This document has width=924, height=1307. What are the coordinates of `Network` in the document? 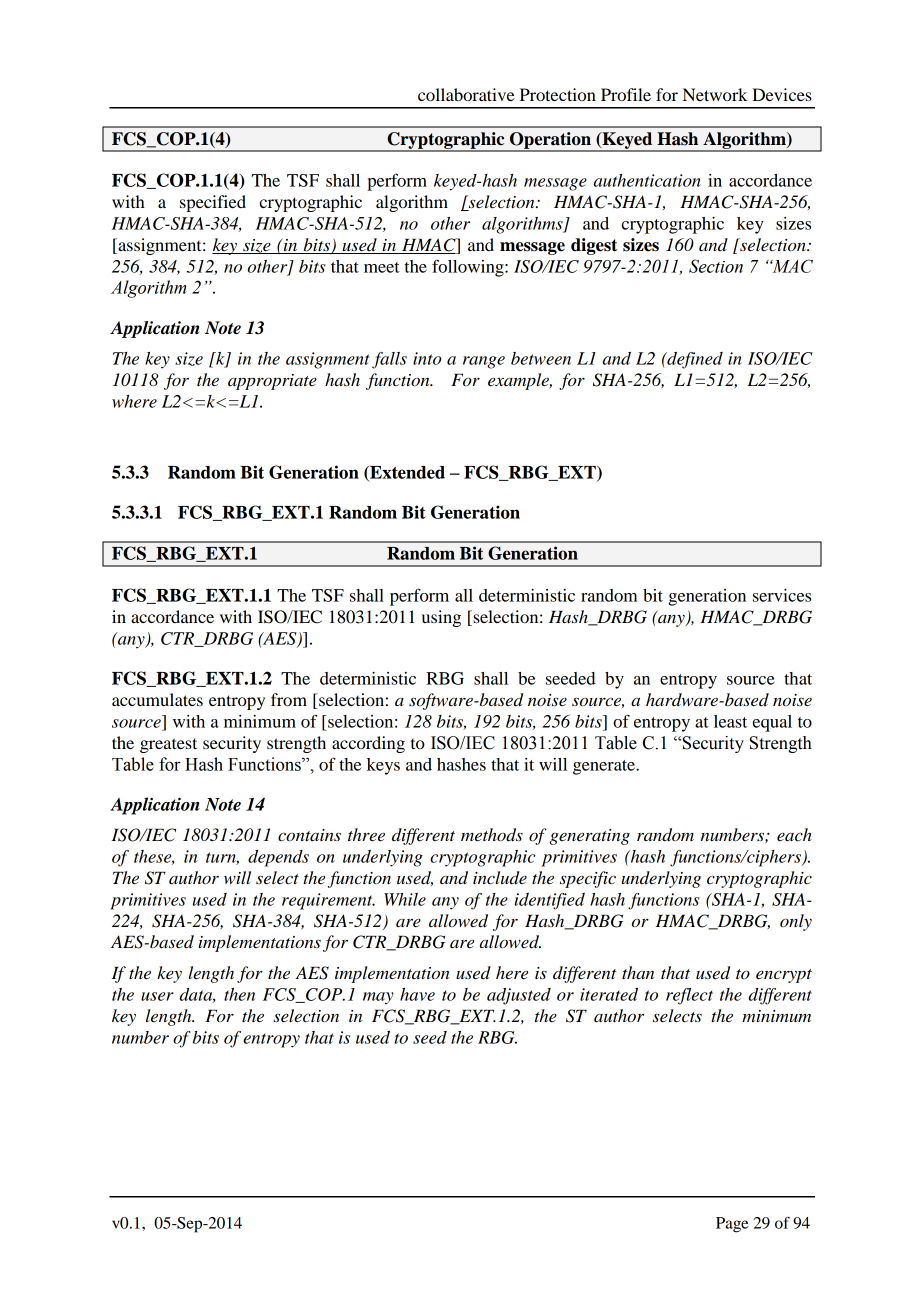 It's located at (715, 94).
